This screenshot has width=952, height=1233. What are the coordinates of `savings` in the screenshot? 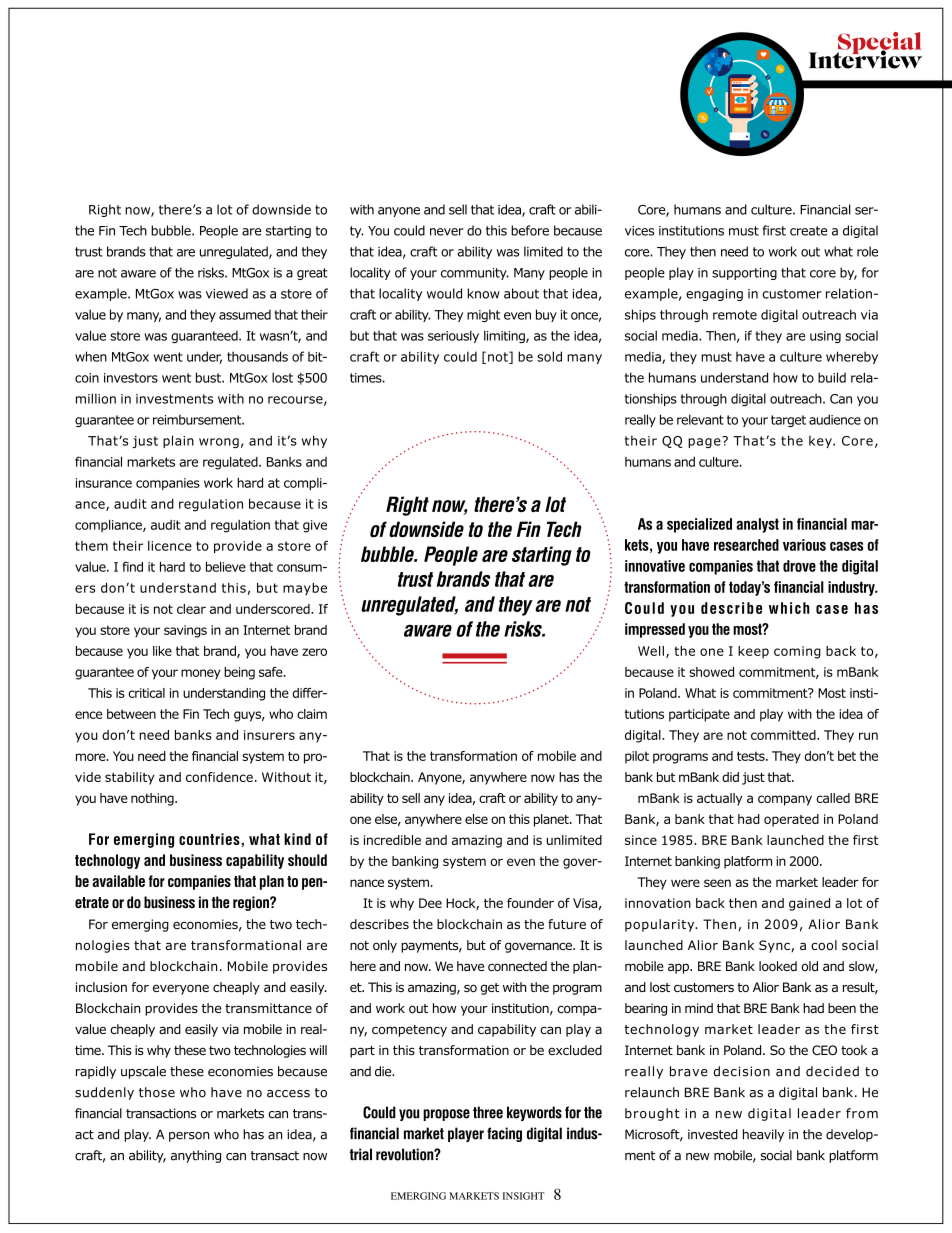 It's located at (185, 631).
